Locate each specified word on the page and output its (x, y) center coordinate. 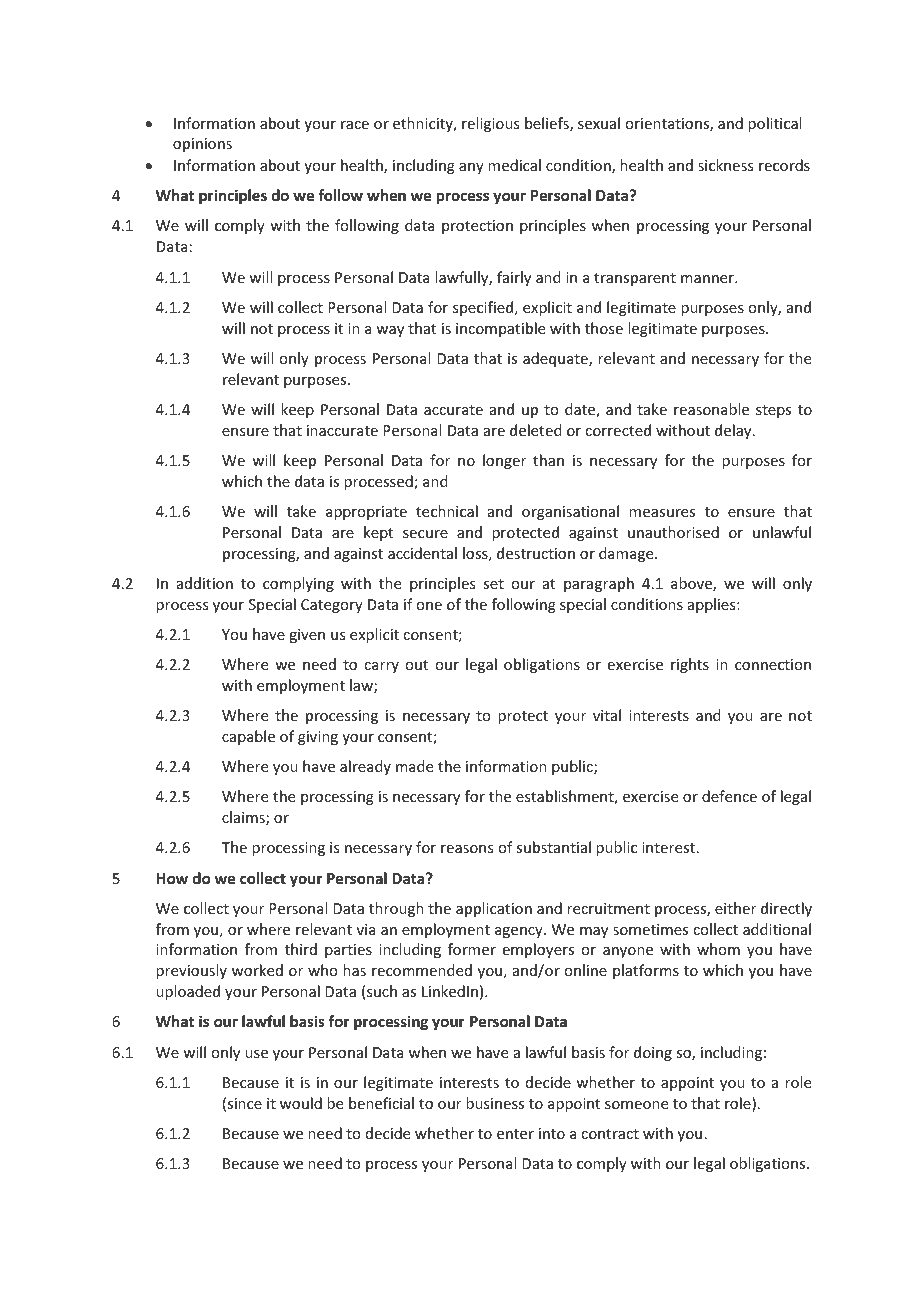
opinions (202, 145)
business (495, 1103)
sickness (725, 165)
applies (713, 605)
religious (490, 124)
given (307, 636)
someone (636, 1105)
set (493, 584)
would (301, 1103)
